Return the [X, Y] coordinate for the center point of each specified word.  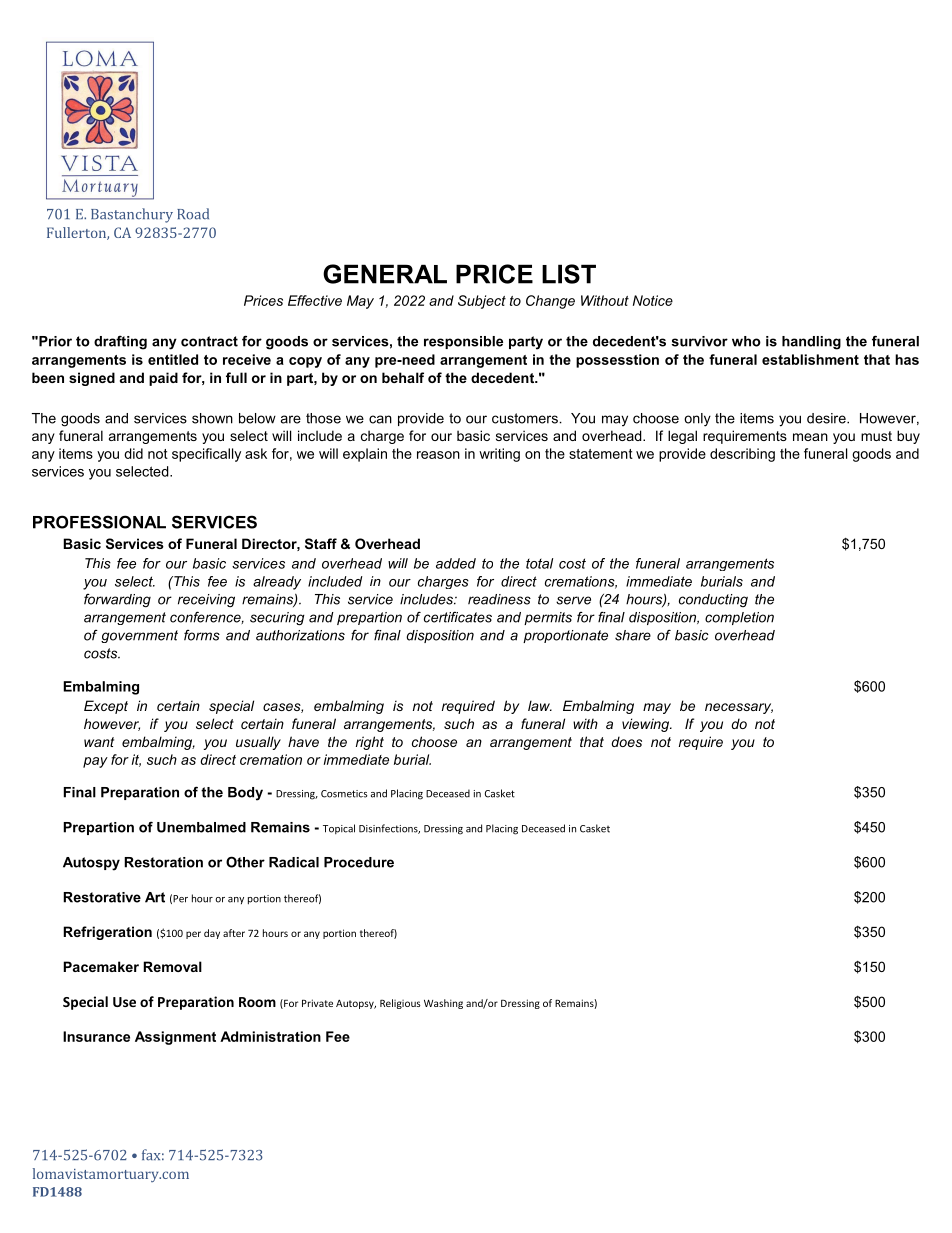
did [133, 453]
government [139, 636]
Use [124, 1002]
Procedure [359, 862]
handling [811, 343]
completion [739, 618]
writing [499, 455]
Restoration [163, 862]
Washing [443, 1004]
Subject [482, 302]
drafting [120, 342]
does [627, 741]
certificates [458, 617]
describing [742, 455]
